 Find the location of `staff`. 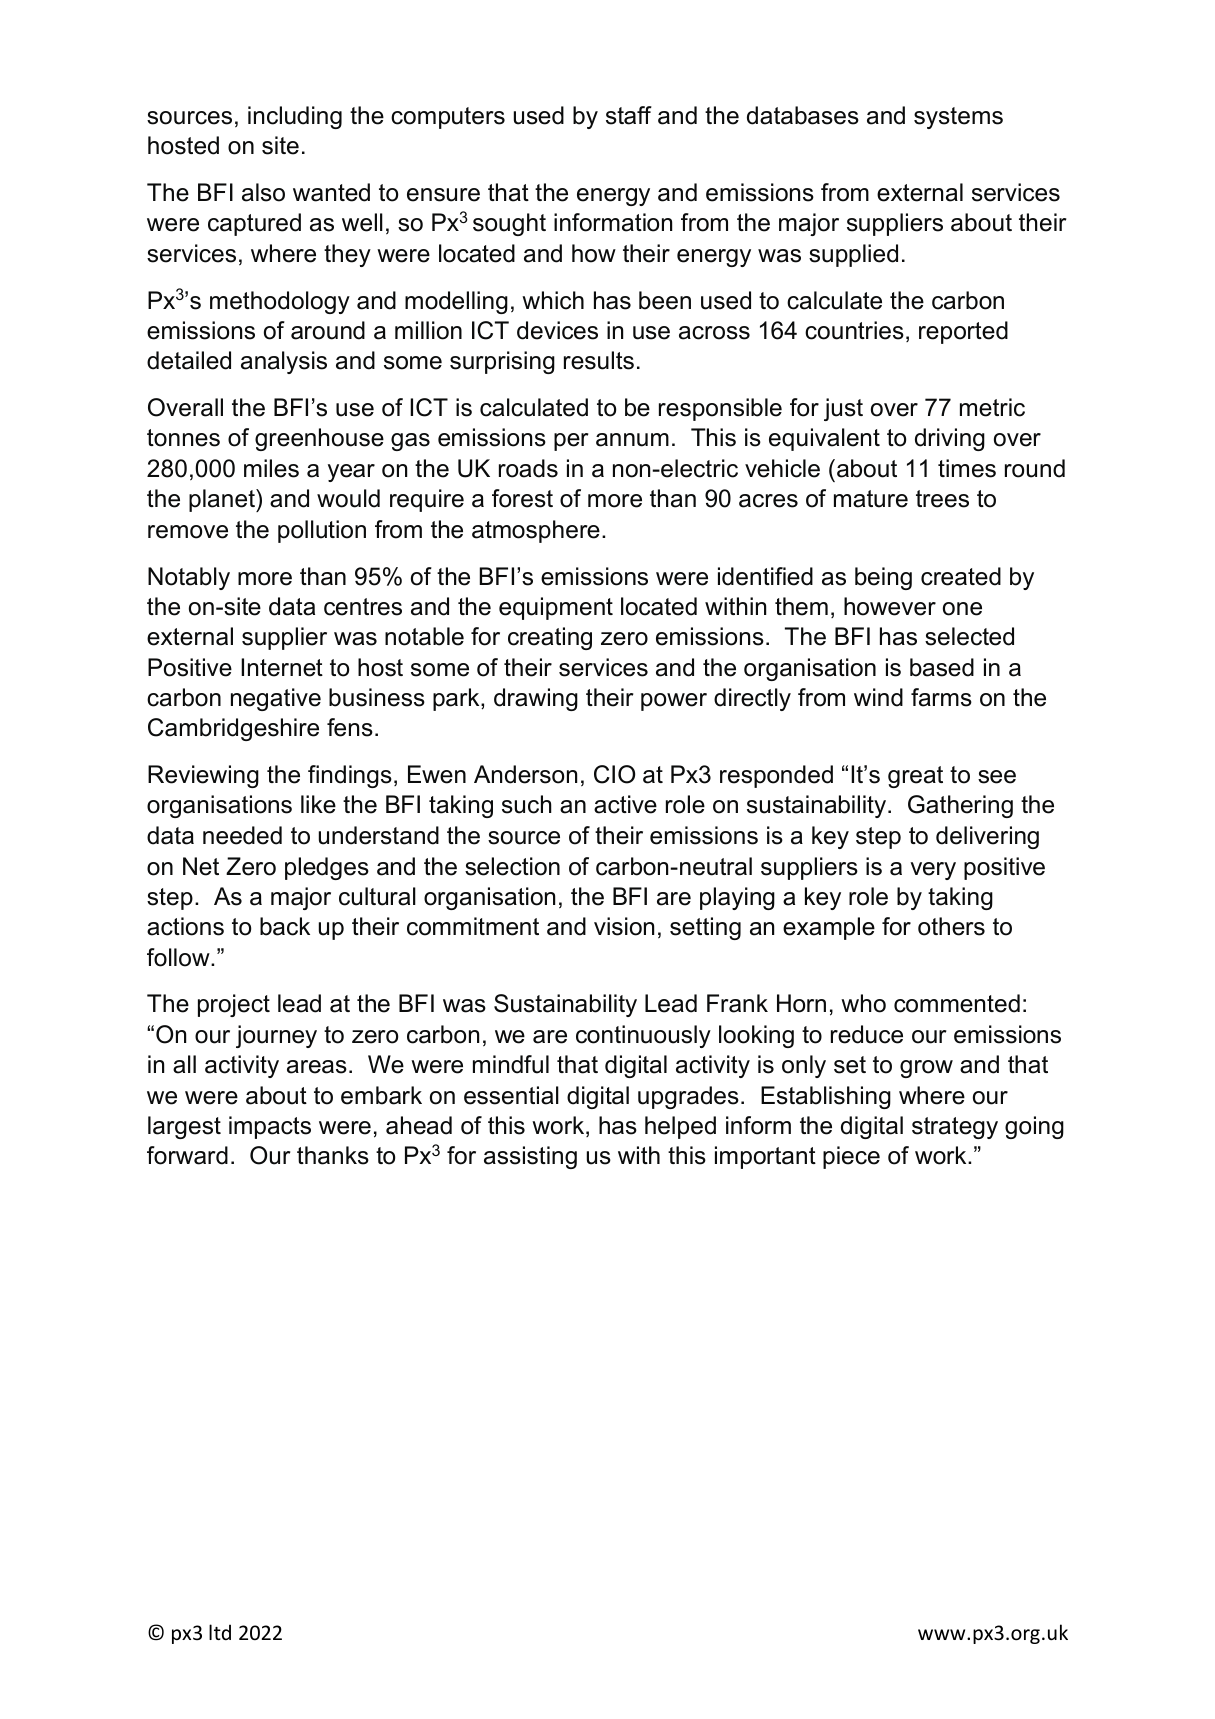

staff is located at coordinates (629, 115).
